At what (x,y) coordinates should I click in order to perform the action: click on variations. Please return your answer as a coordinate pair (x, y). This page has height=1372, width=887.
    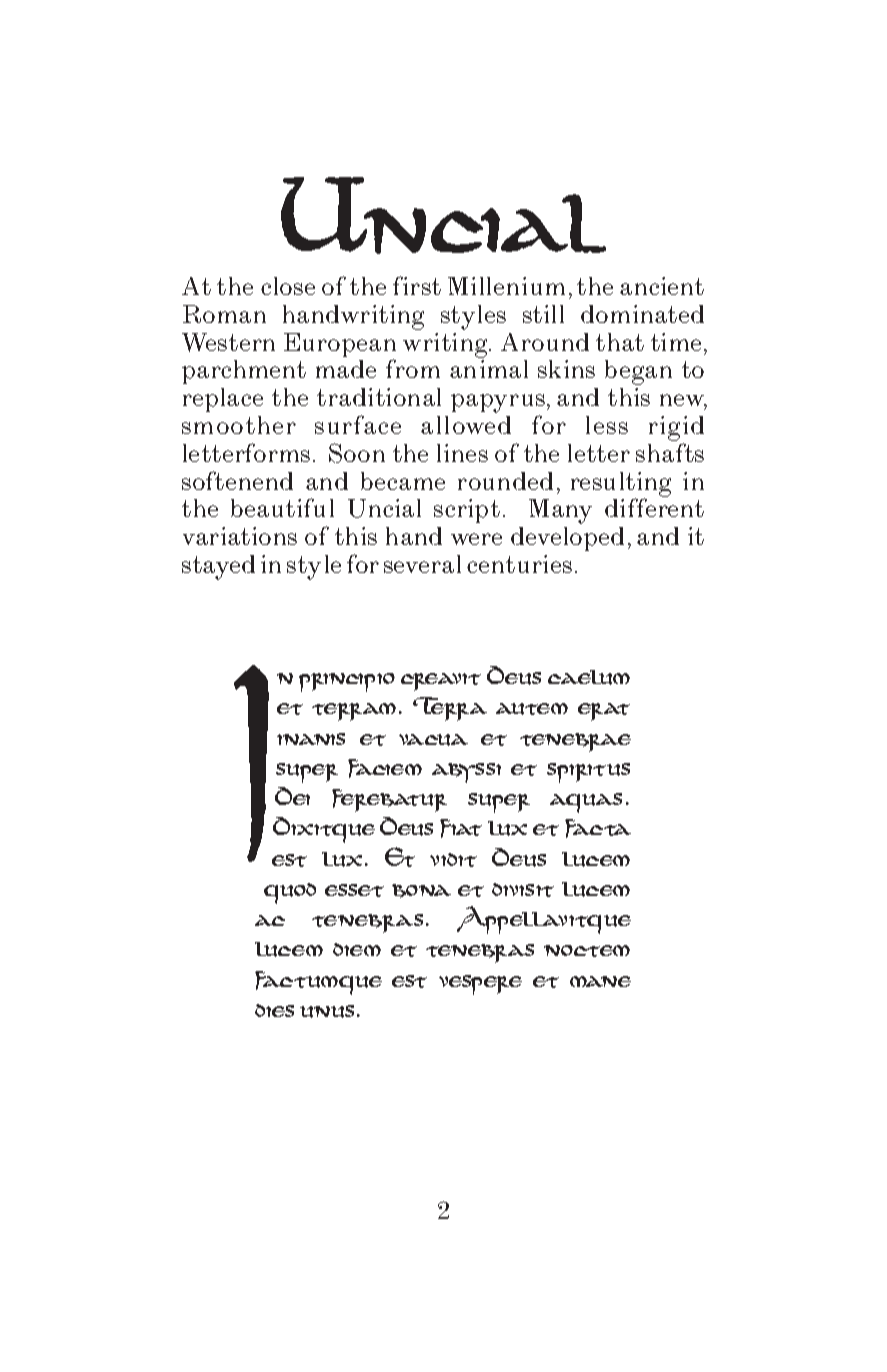
    Looking at the image, I should click on (240, 536).
